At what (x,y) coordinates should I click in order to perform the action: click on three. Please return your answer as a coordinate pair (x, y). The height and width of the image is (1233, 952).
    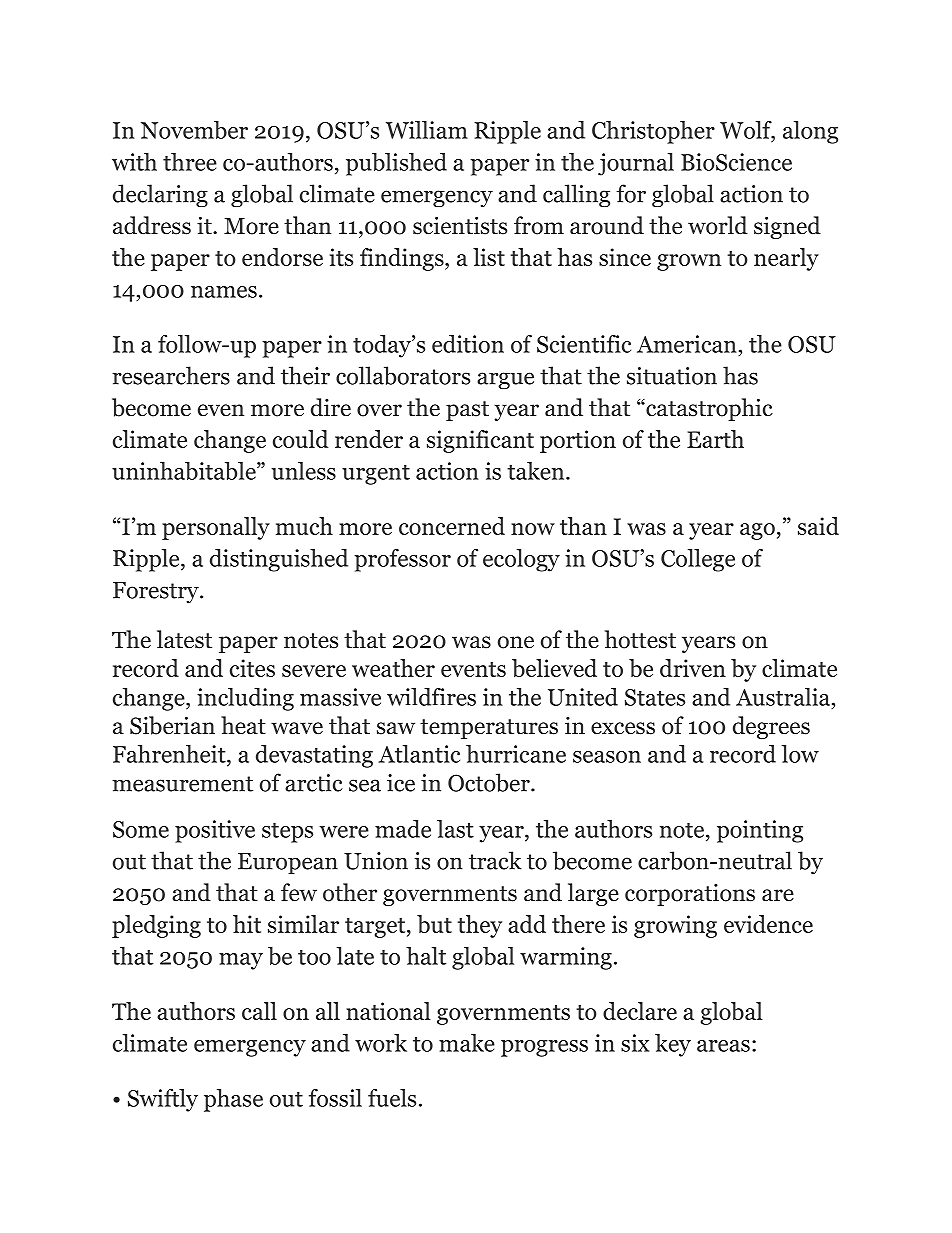
    Looking at the image, I should click on (190, 162).
